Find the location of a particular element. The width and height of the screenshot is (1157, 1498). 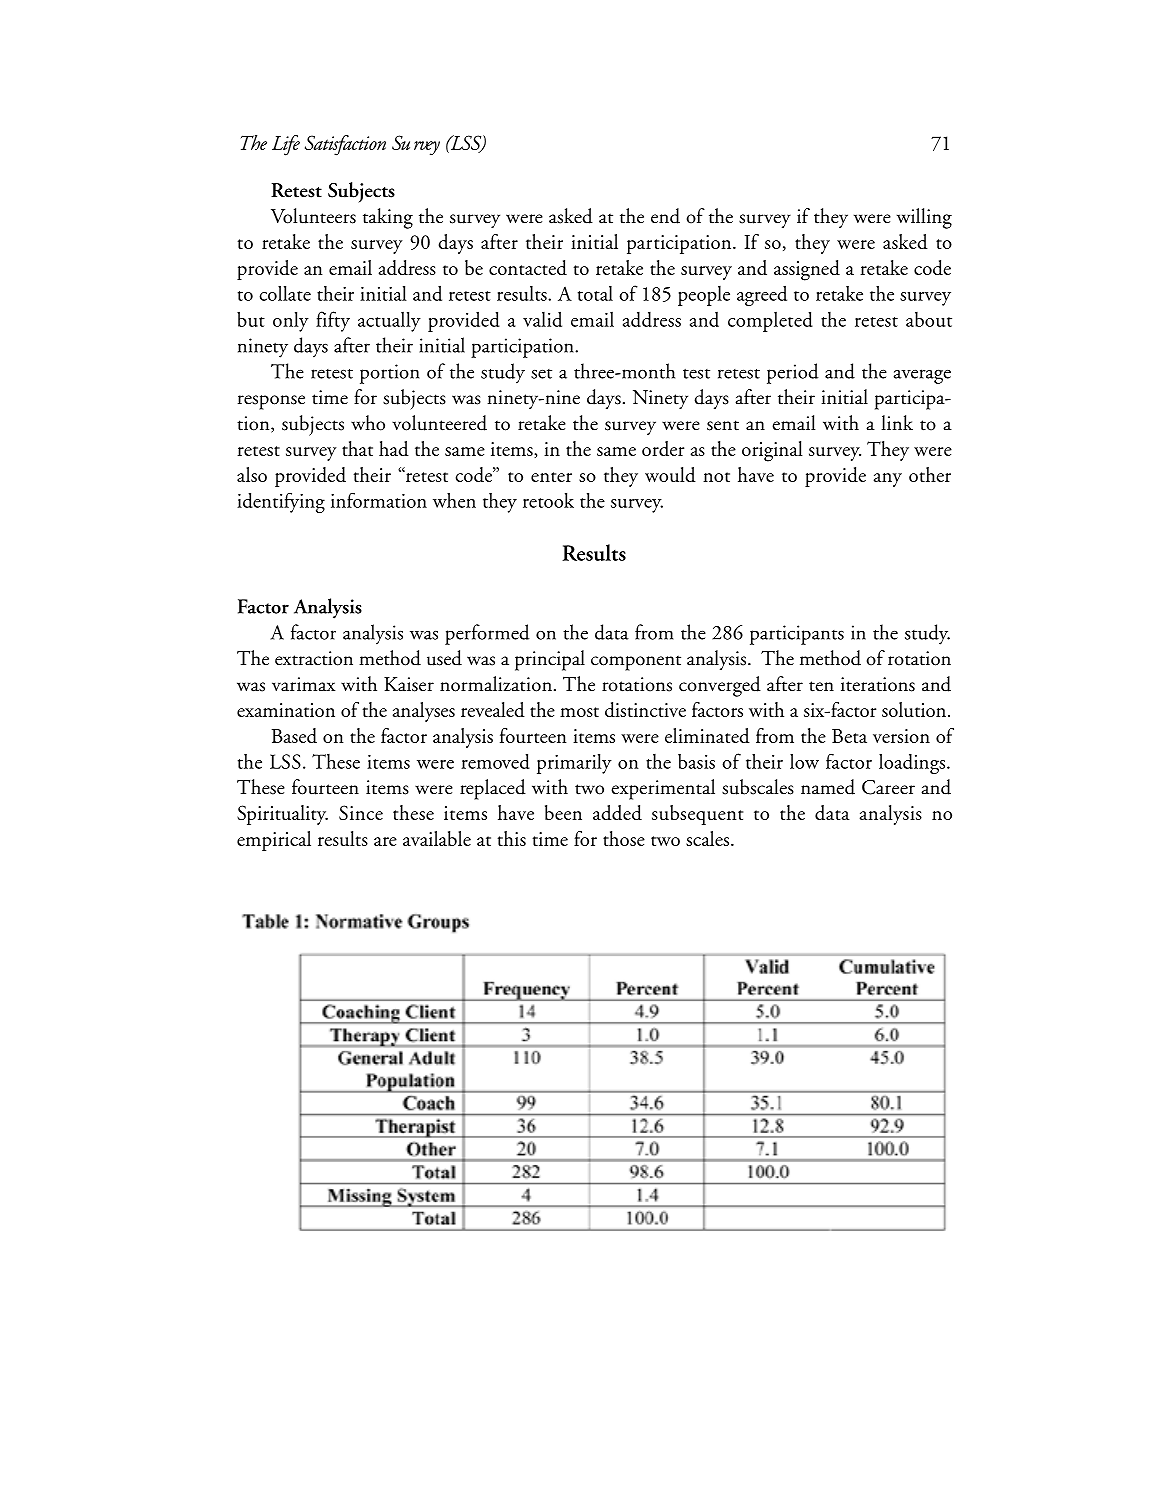

period is located at coordinates (793, 373).
